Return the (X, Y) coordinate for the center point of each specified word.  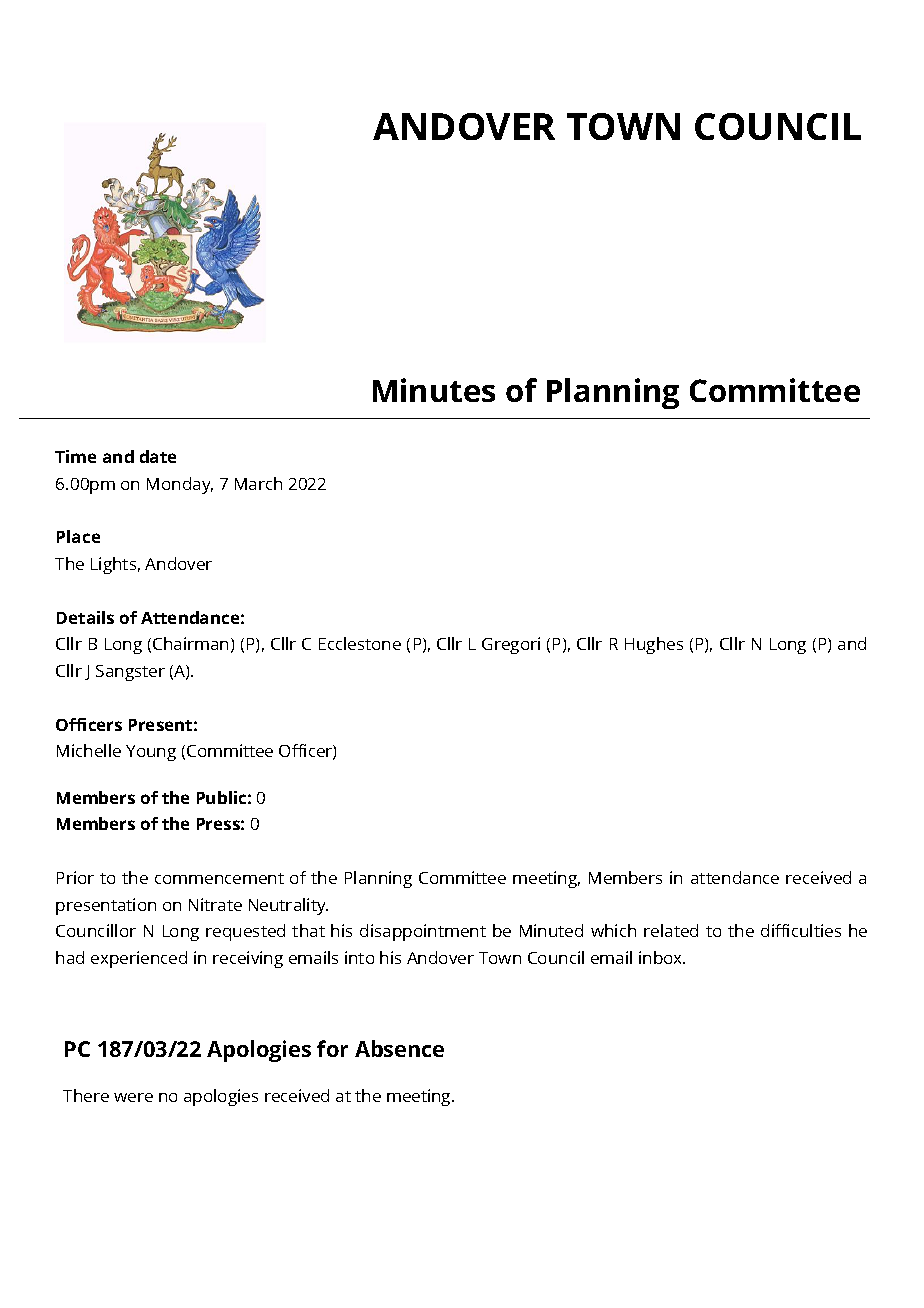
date (158, 456)
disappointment (423, 932)
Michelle (89, 750)
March (258, 483)
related (671, 930)
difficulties (801, 930)
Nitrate (215, 904)
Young (151, 753)
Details (85, 617)
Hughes (654, 645)
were (133, 1097)
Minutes (434, 390)
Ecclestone (360, 643)
